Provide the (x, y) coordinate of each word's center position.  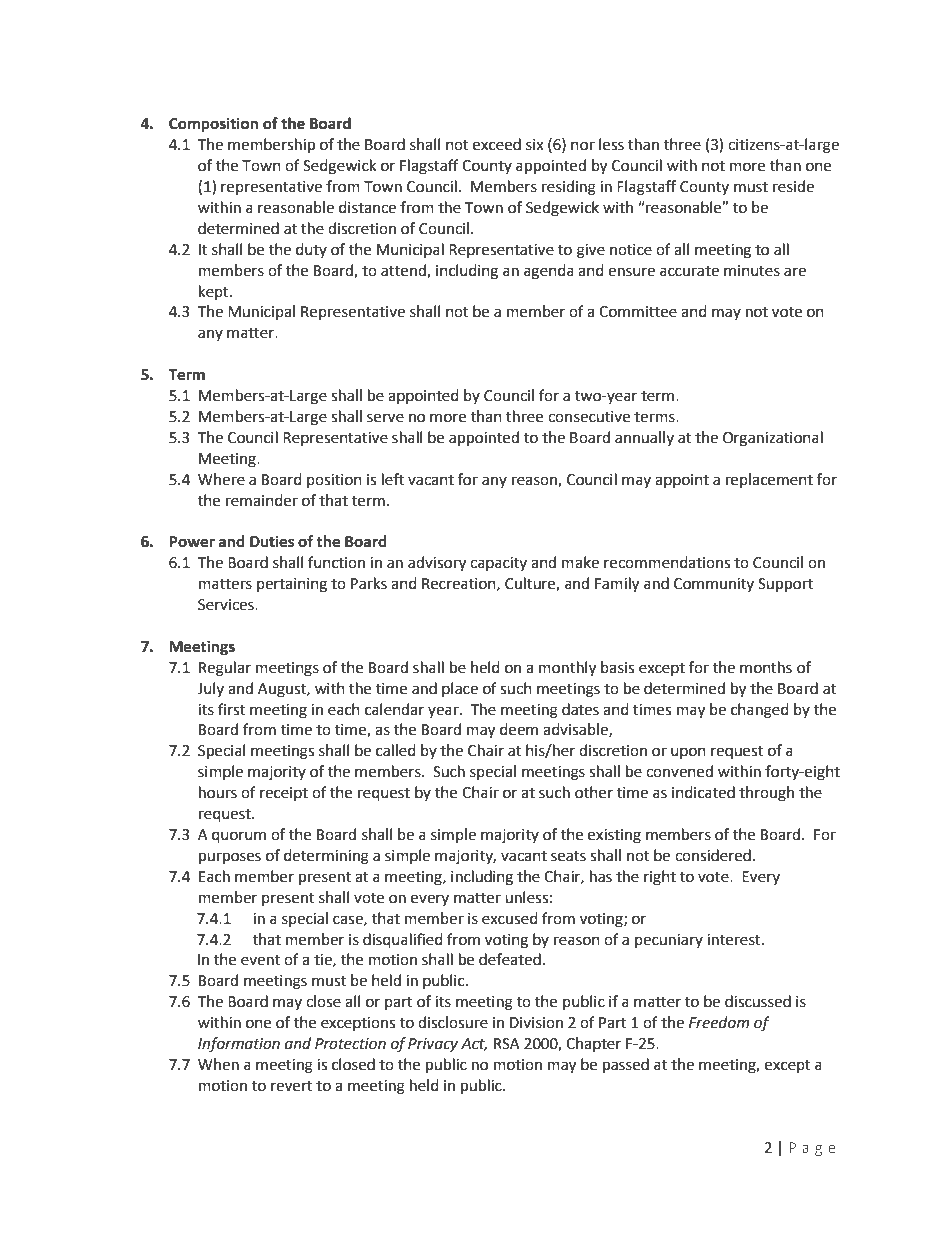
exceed (497, 144)
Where (221, 479)
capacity (498, 564)
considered (713, 855)
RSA (507, 1044)
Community (714, 585)
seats (568, 856)
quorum (239, 837)
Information (239, 1045)
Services (227, 605)
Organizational (773, 439)
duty (311, 250)
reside (793, 186)
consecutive (589, 417)
